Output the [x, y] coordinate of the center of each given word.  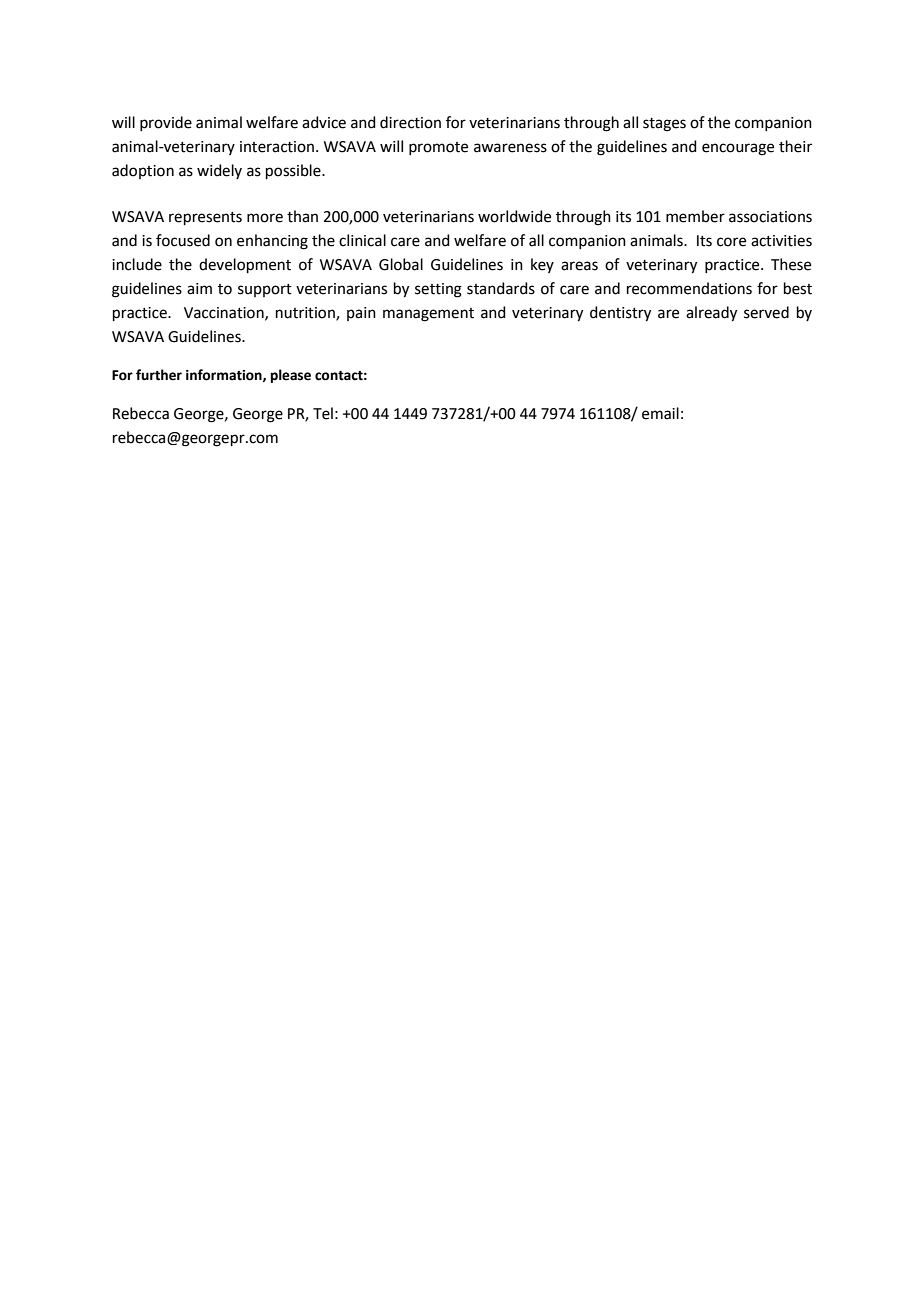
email [660, 413]
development [245, 265]
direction [410, 122]
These [791, 264]
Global [401, 264]
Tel [323, 413]
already [711, 314]
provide [166, 123]
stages [664, 125]
